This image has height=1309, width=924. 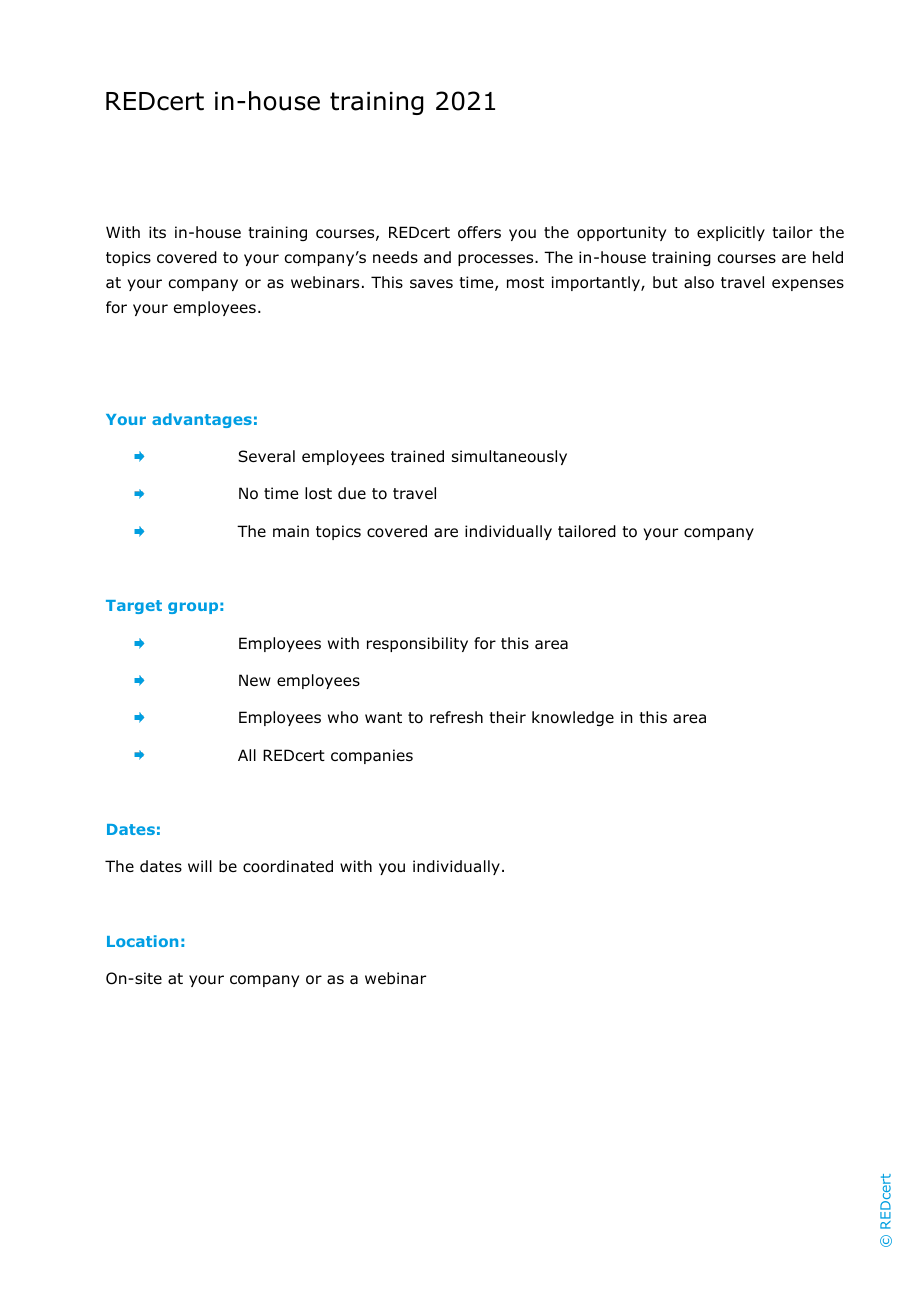 I want to click on processes, so click(x=497, y=260).
